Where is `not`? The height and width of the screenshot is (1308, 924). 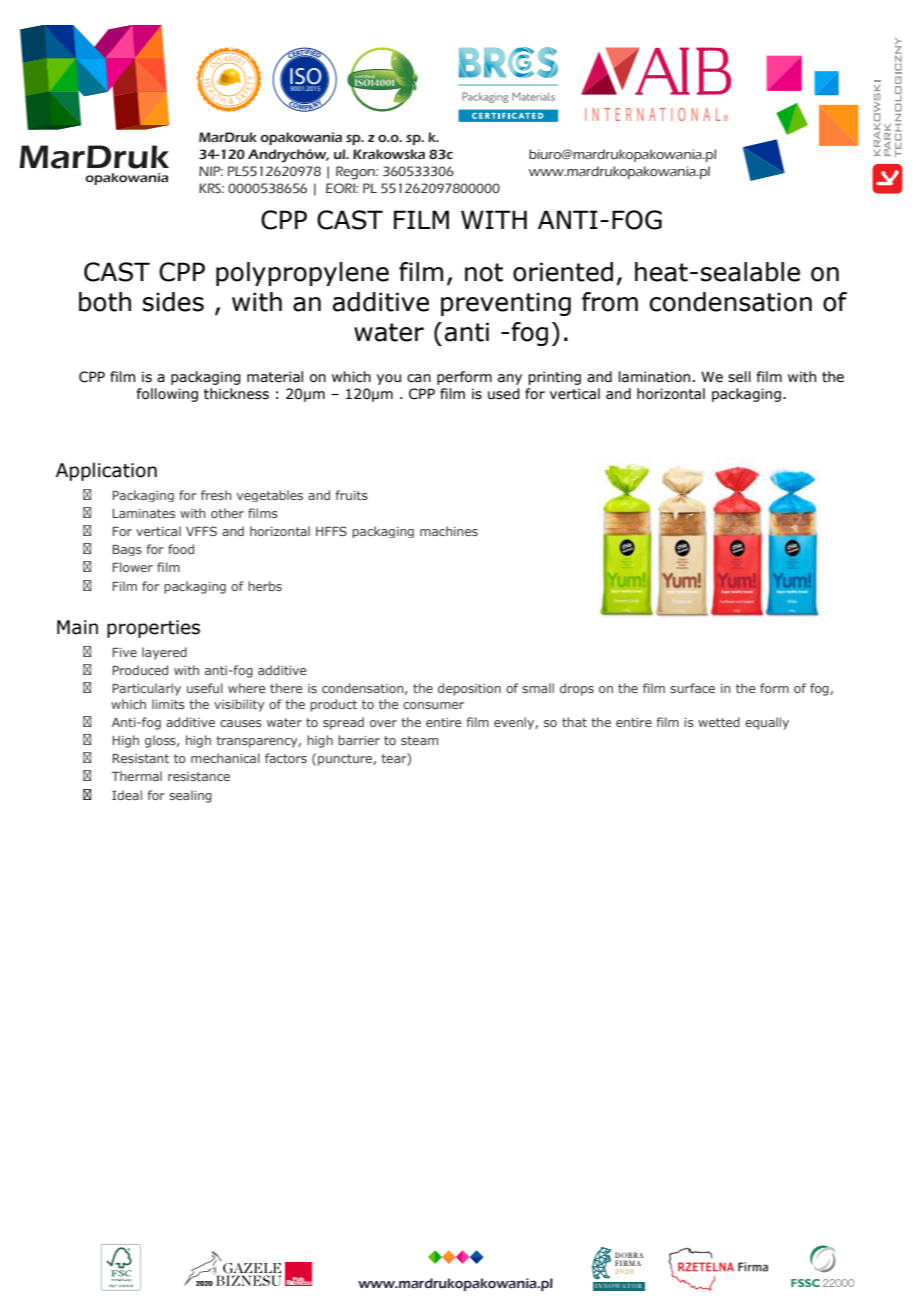 not is located at coordinates (484, 272).
